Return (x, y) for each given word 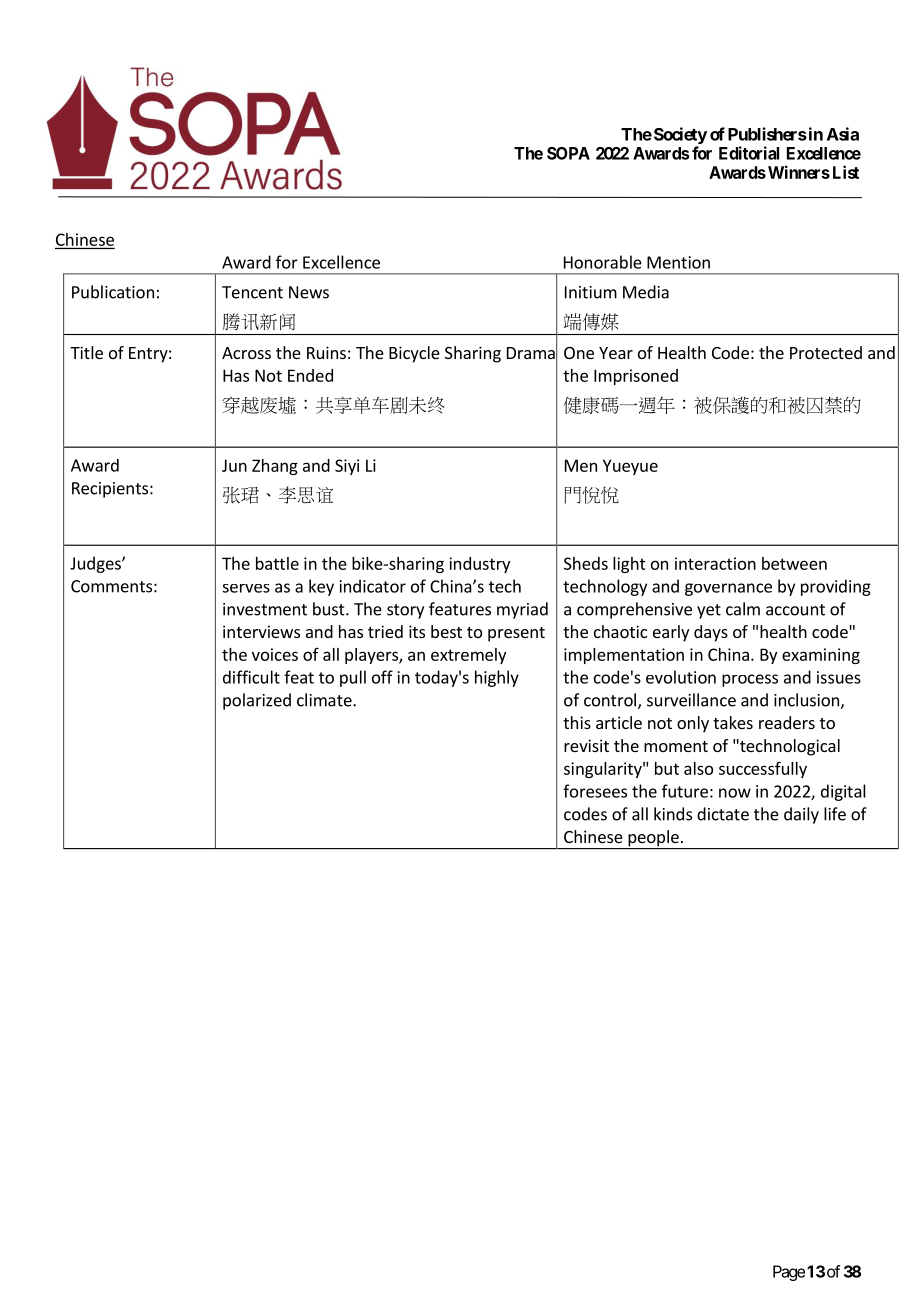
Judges (96, 564)
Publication (113, 292)
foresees (595, 791)
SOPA (568, 153)
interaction (715, 563)
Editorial (749, 153)
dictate (723, 814)
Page (789, 1273)
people (653, 839)
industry (479, 565)
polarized (257, 701)
